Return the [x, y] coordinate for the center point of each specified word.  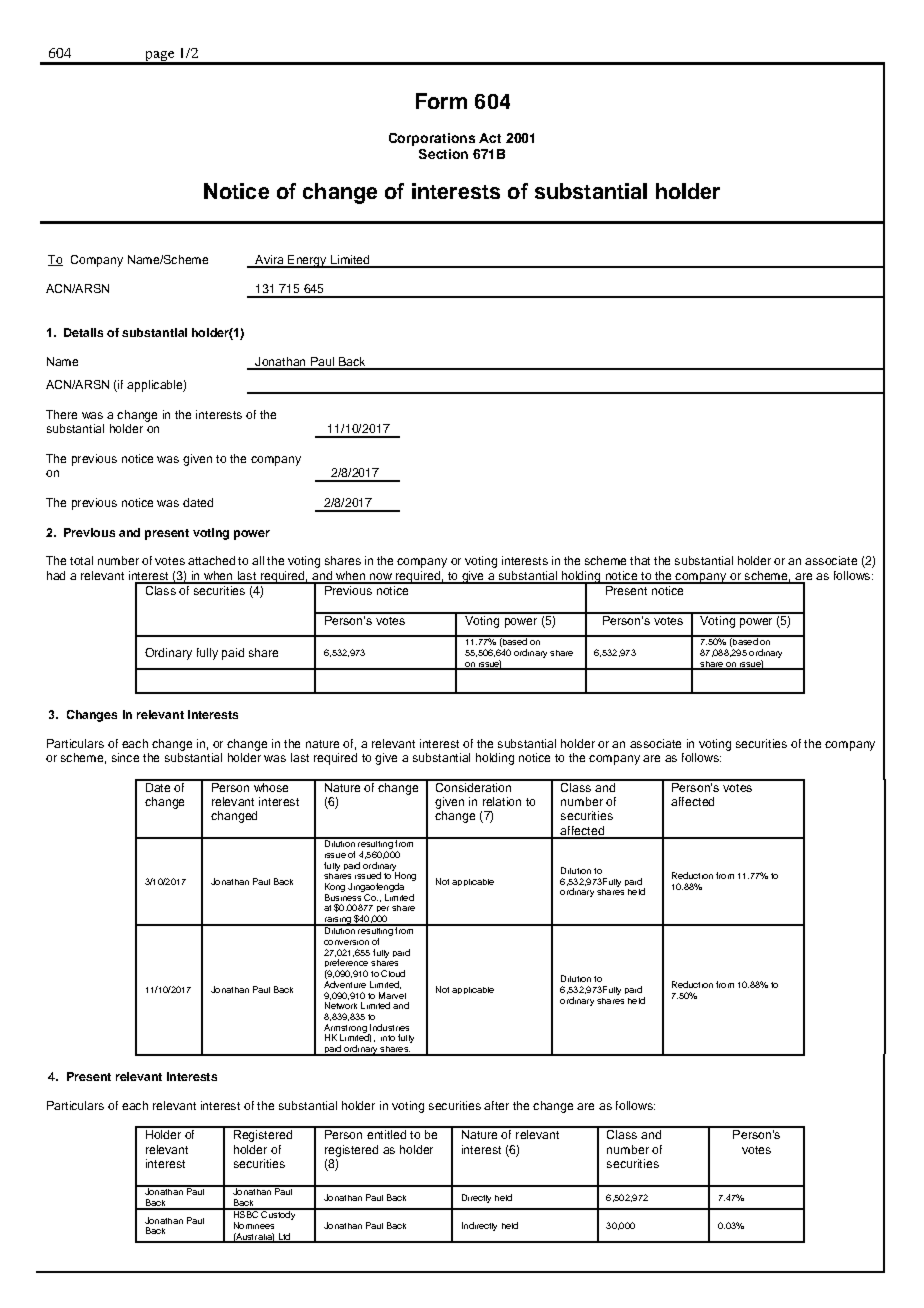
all [258, 560]
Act [490, 138]
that [640, 560]
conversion [346, 942]
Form [441, 101]
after [496, 1105]
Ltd [284, 1237]
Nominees [254, 1225]
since [125, 757]
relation [502, 801]
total [81, 560]
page [160, 57]
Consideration [473, 786]
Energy [307, 261]
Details [83, 332]
